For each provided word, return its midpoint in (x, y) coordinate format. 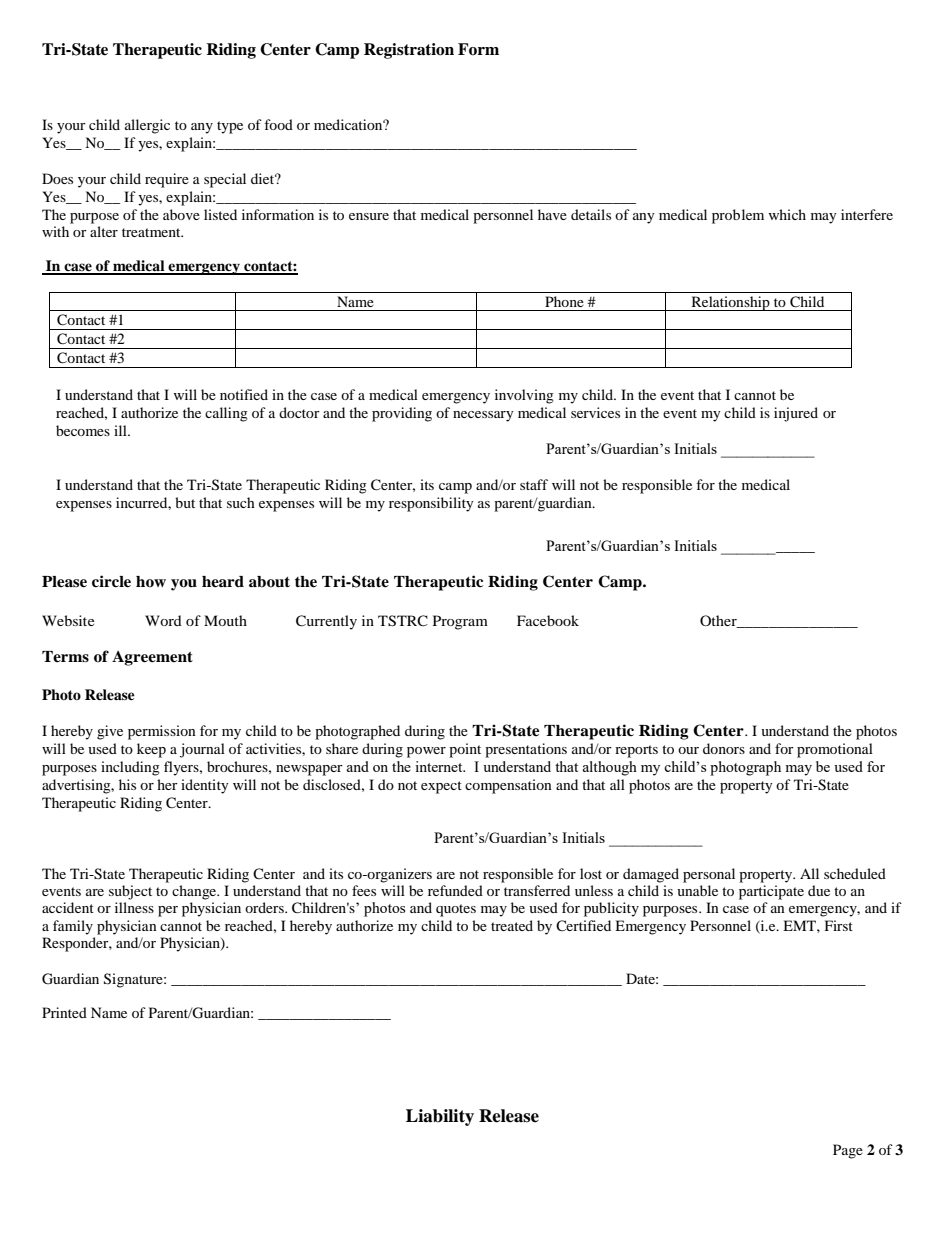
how (151, 582)
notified (244, 394)
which (787, 214)
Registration (409, 51)
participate (771, 892)
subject (130, 892)
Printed (64, 1012)
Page (848, 1151)
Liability (440, 1117)
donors (724, 748)
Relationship (730, 303)
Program (460, 622)
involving (524, 396)
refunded (455, 890)
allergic (147, 126)
